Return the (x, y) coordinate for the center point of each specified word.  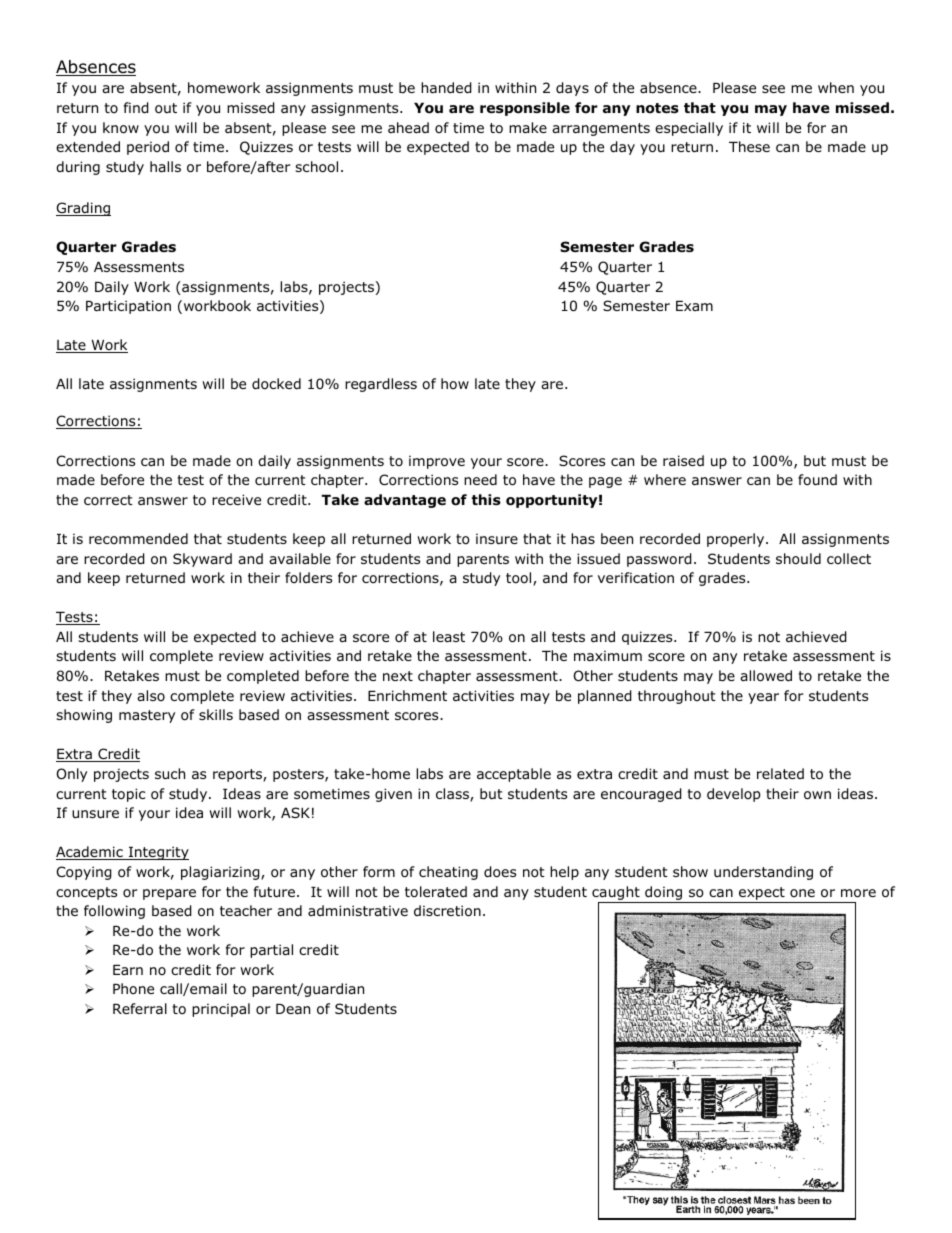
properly (737, 540)
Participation (128, 307)
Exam (694, 306)
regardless (381, 385)
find (136, 108)
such (170, 773)
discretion (447, 911)
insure (497, 538)
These (749, 146)
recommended (138, 539)
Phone (133, 989)
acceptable (514, 775)
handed (446, 88)
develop (734, 795)
